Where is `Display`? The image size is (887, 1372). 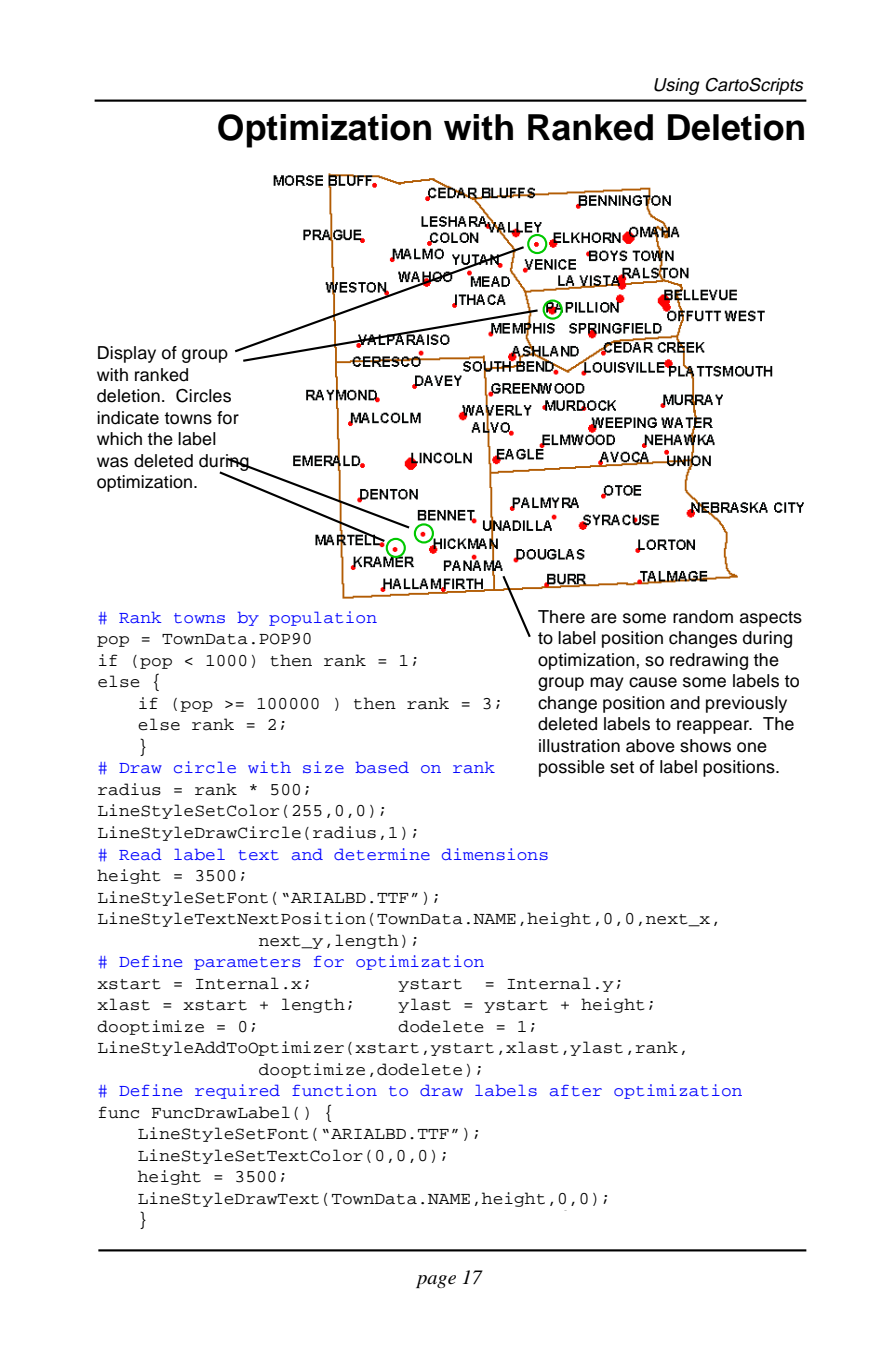
Display is located at coordinates (127, 354).
